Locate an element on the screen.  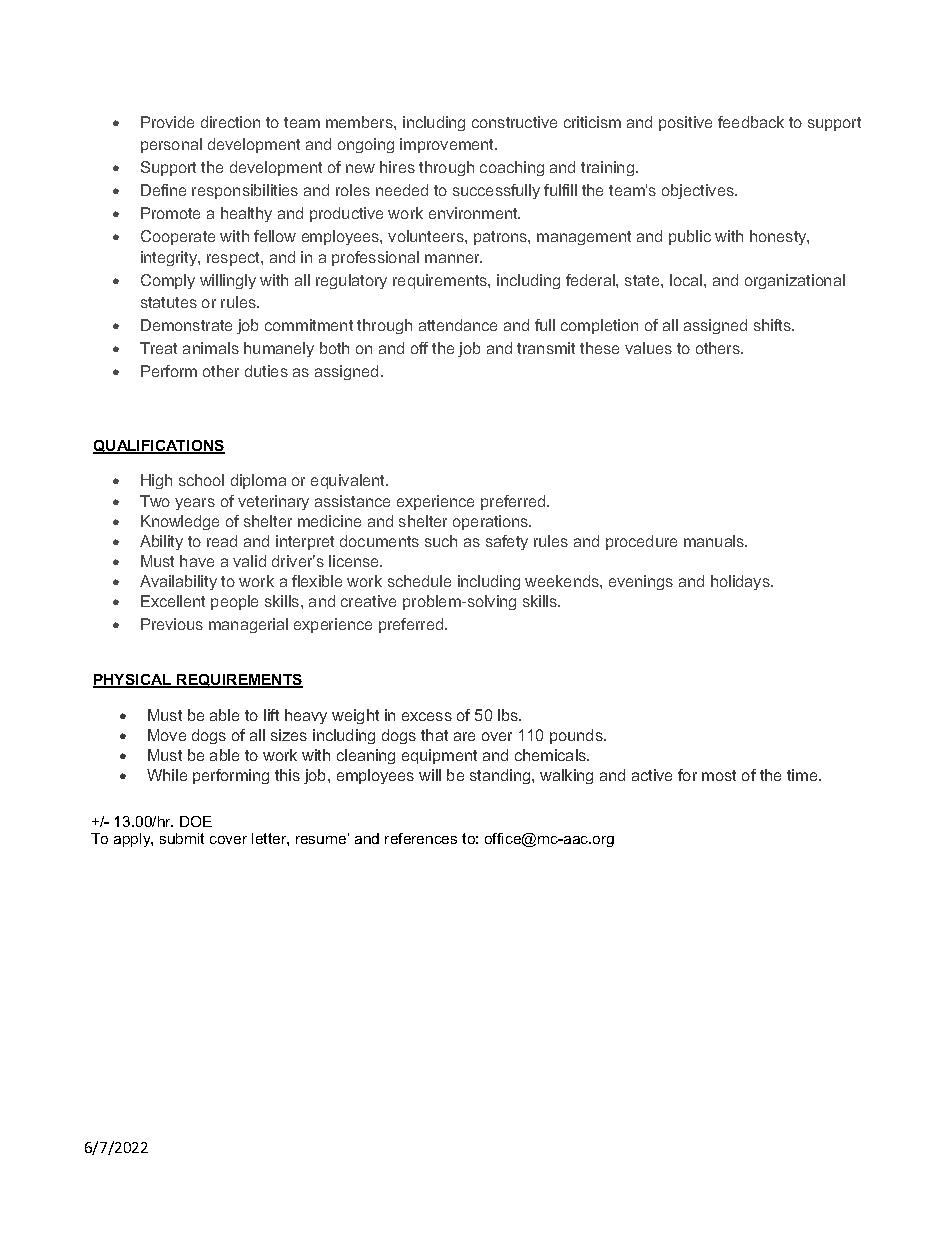
references is located at coordinates (421, 838).
